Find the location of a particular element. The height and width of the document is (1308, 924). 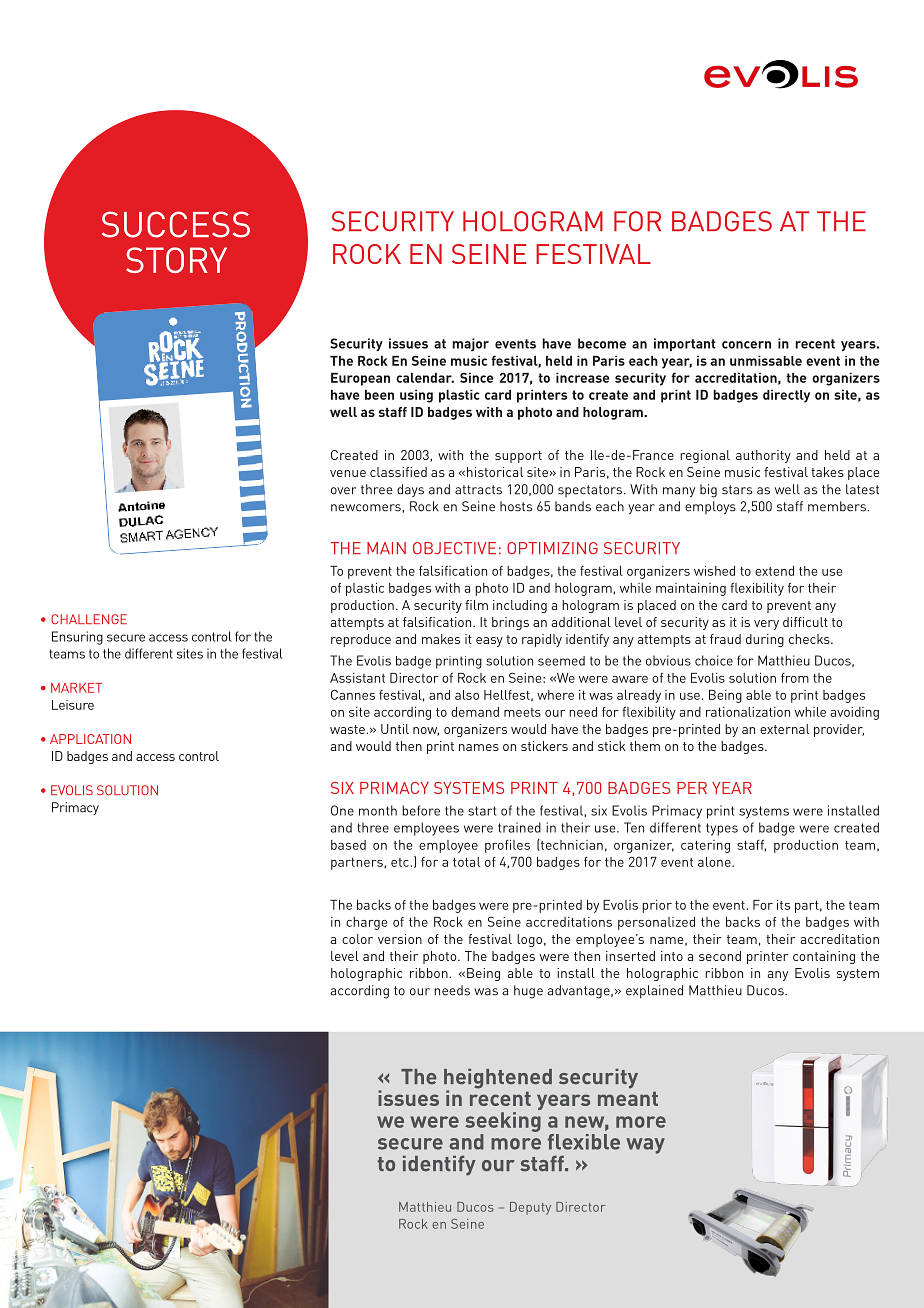

major is located at coordinates (470, 344).
